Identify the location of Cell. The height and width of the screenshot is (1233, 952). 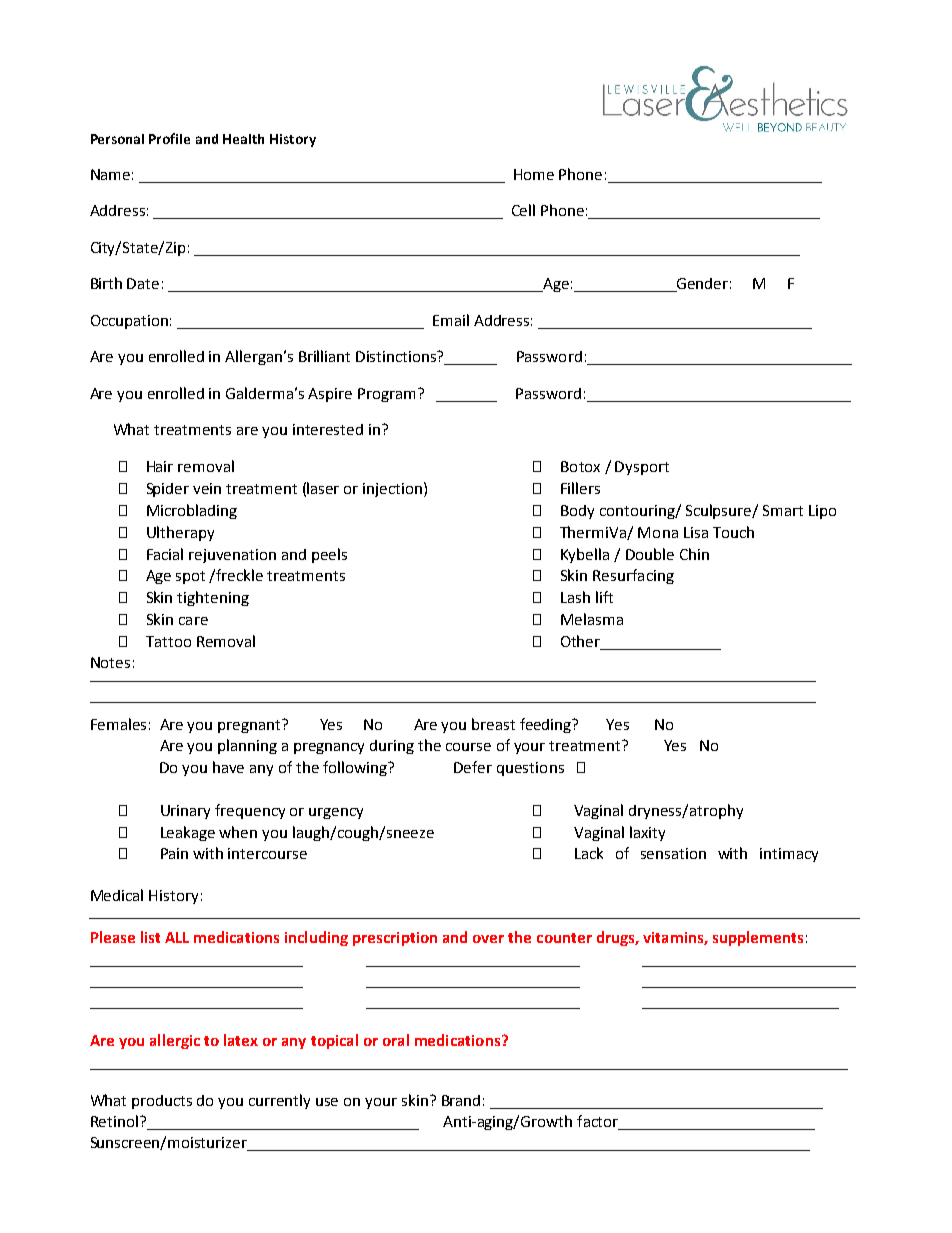
(523, 210).
